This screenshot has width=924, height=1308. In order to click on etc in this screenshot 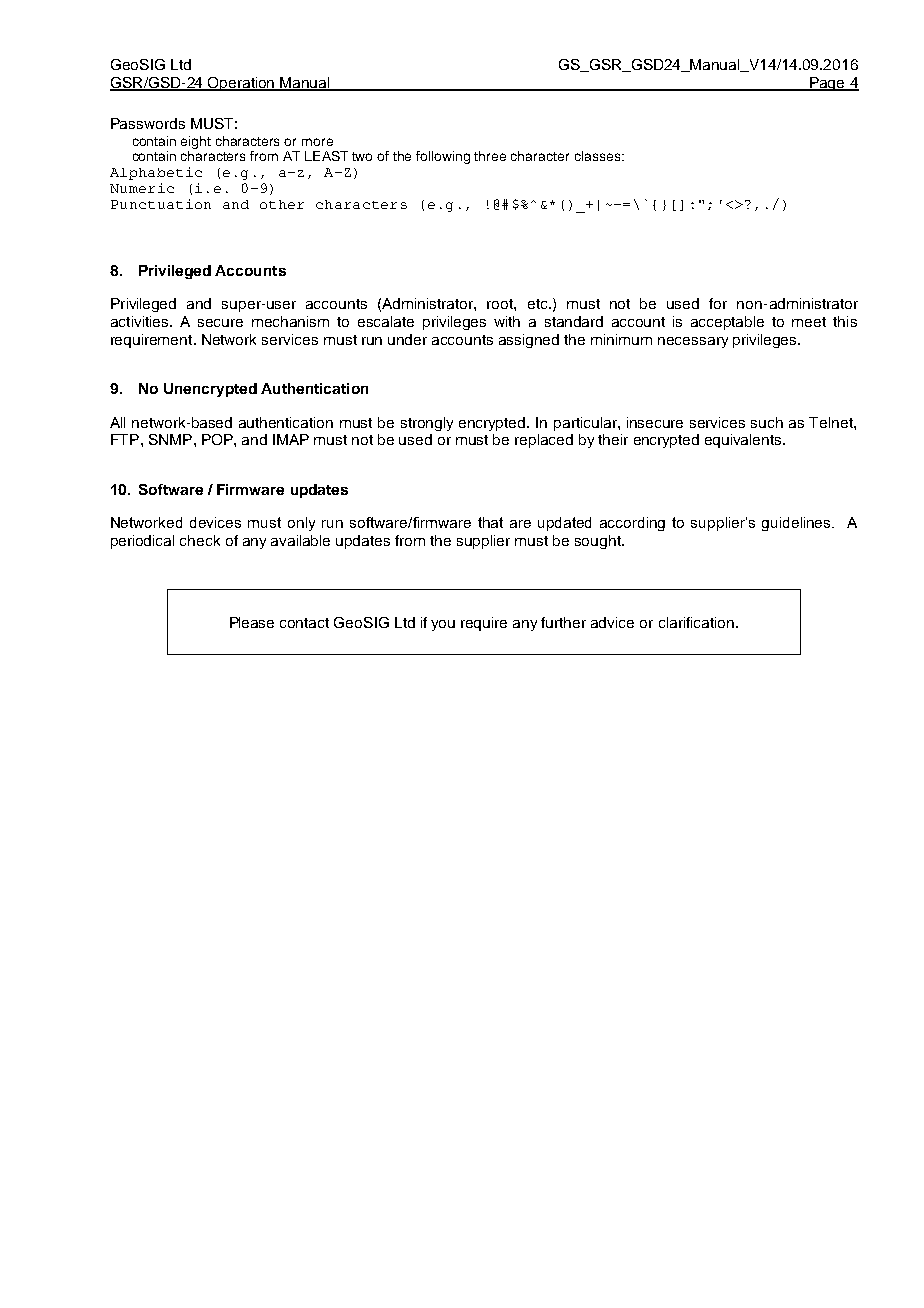, I will do `click(539, 304)`.
